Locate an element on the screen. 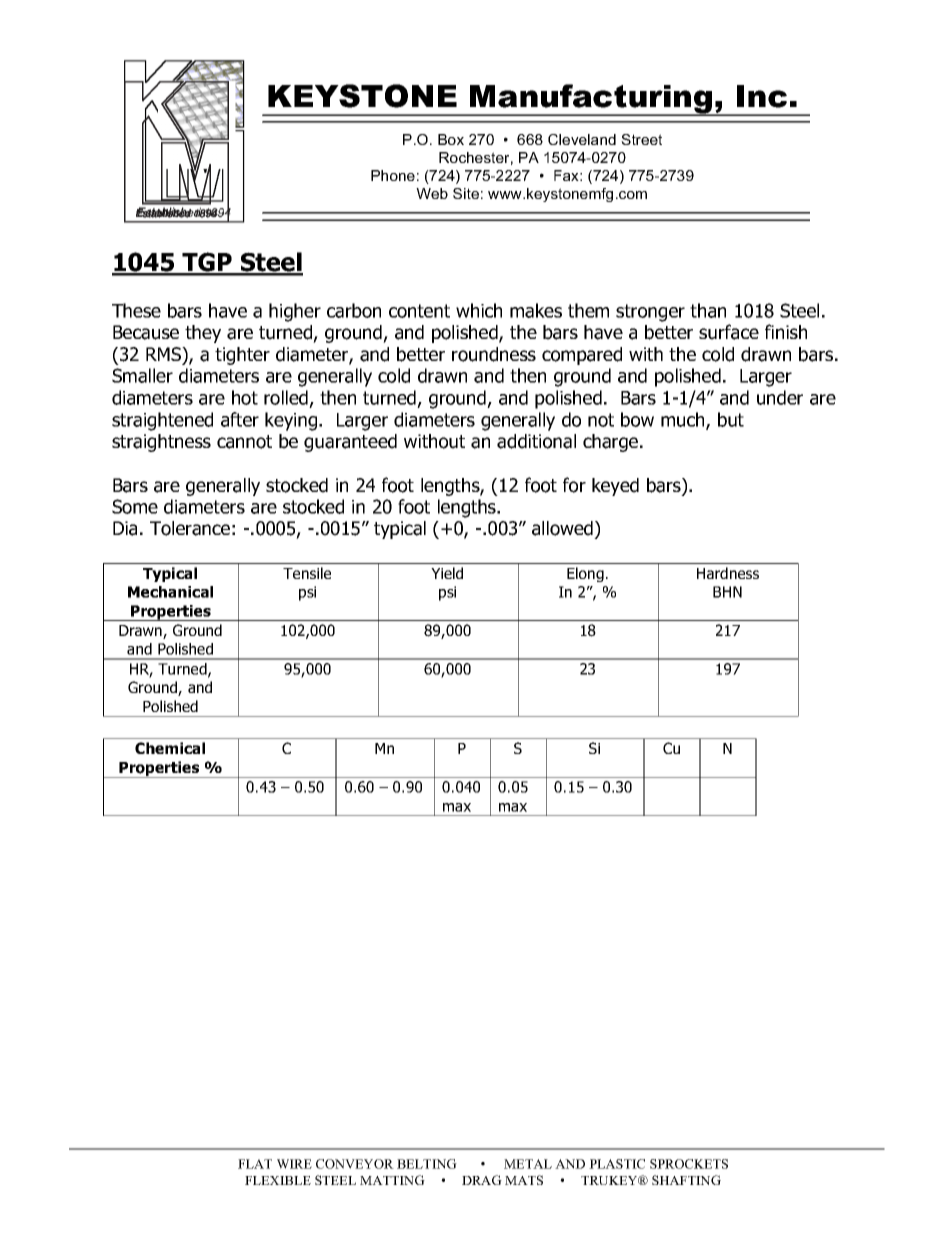 The width and height of the screenshot is (952, 1233). BELTING is located at coordinates (427, 1164).
